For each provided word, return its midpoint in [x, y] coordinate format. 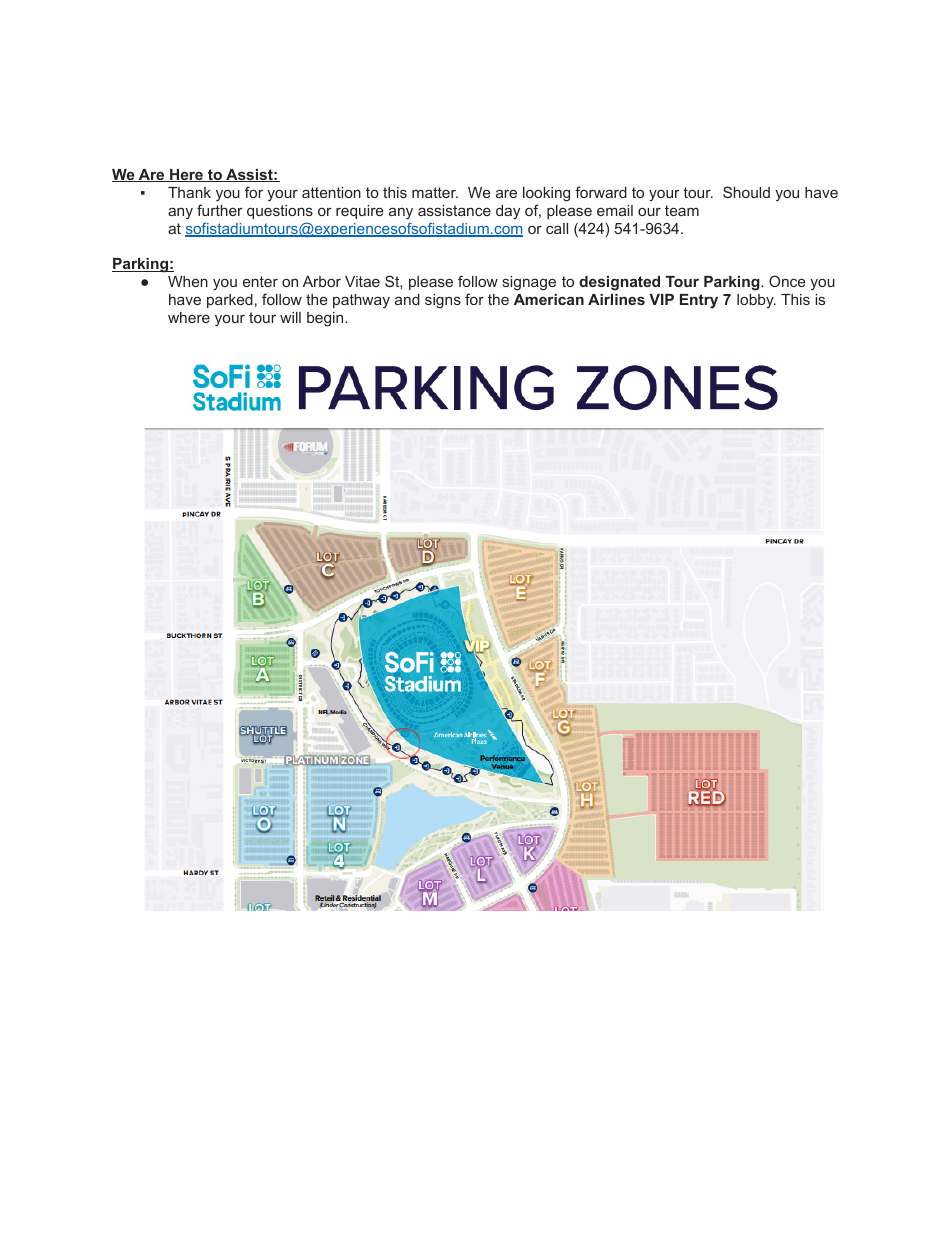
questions [280, 212]
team [682, 210]
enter [260, 281]
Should [746, 192]
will [290, 317]
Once [787, 281]
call [557, 228]
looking [546, 194]
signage [529, 283]
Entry [699, 301]
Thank [189, 192]
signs [443, 301]
